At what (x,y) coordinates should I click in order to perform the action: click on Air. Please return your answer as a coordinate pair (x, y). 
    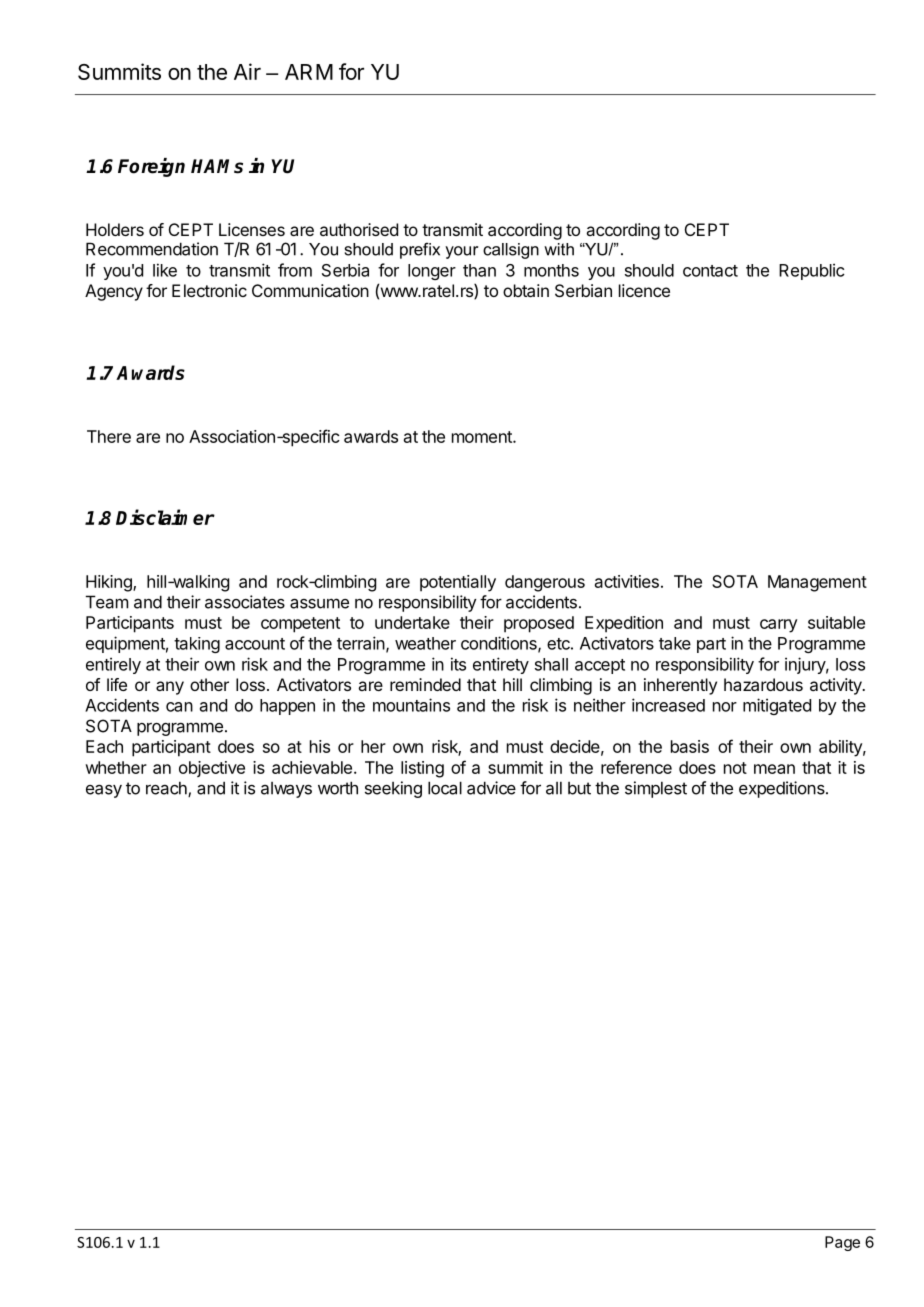
    Looking at the image, I should click on (247, 71).
